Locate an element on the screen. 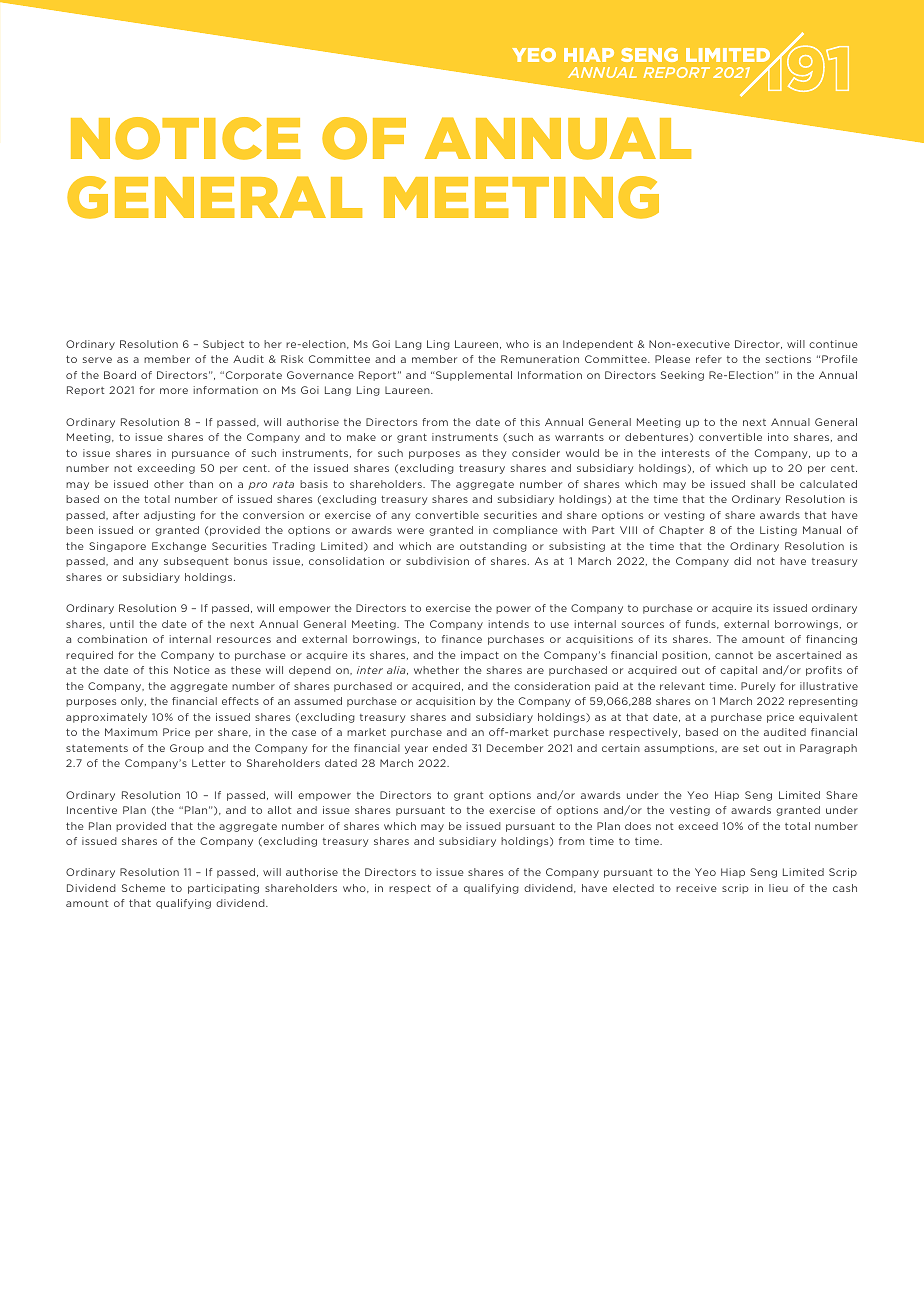 The height and width of the screenshot is (1308, 924). Board is located at coordinates (120, 375).
